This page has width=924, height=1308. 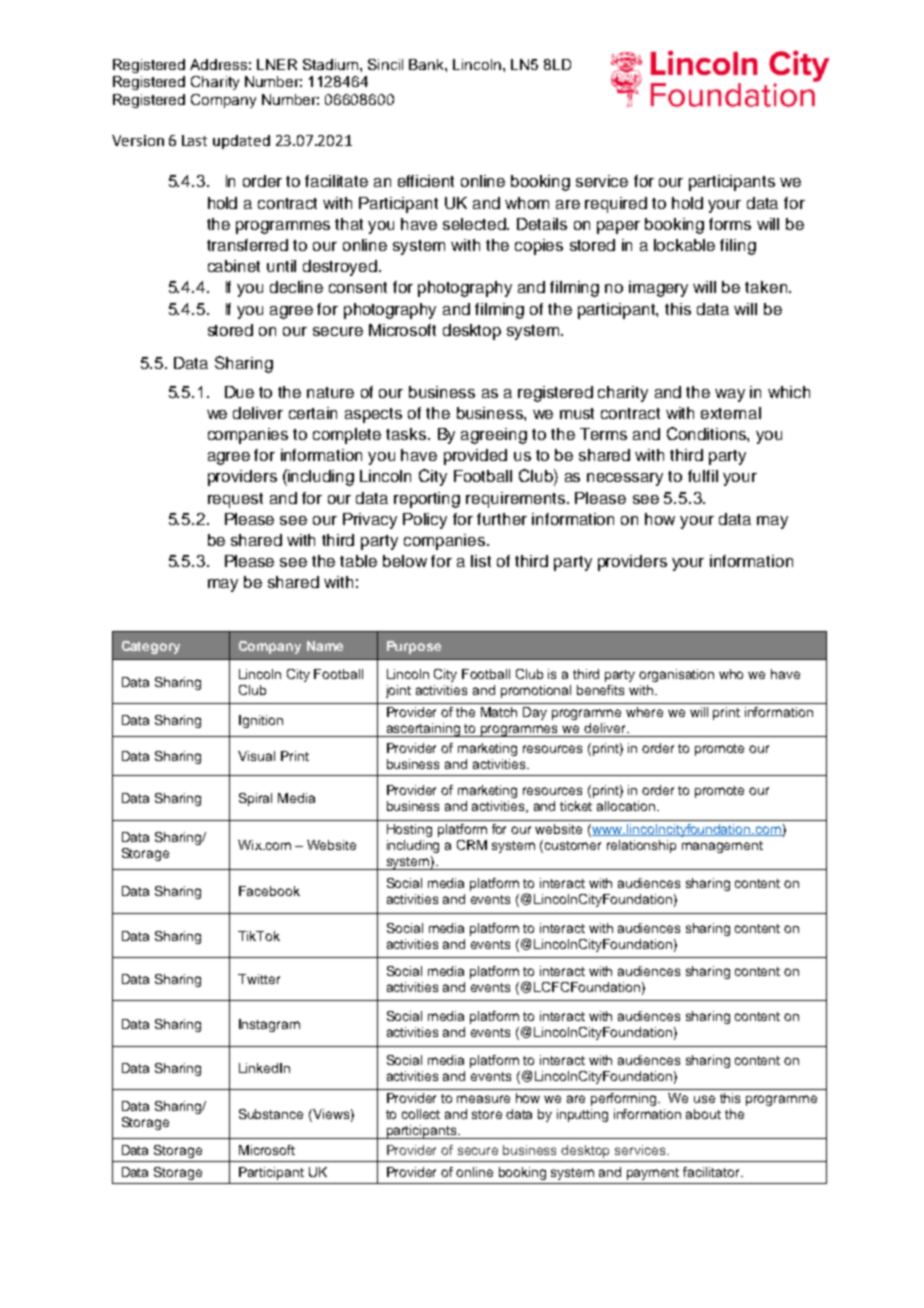 What do you see at coordinates (194, 140) in the page?
I see `Last` at bounding box center [194, 140].
